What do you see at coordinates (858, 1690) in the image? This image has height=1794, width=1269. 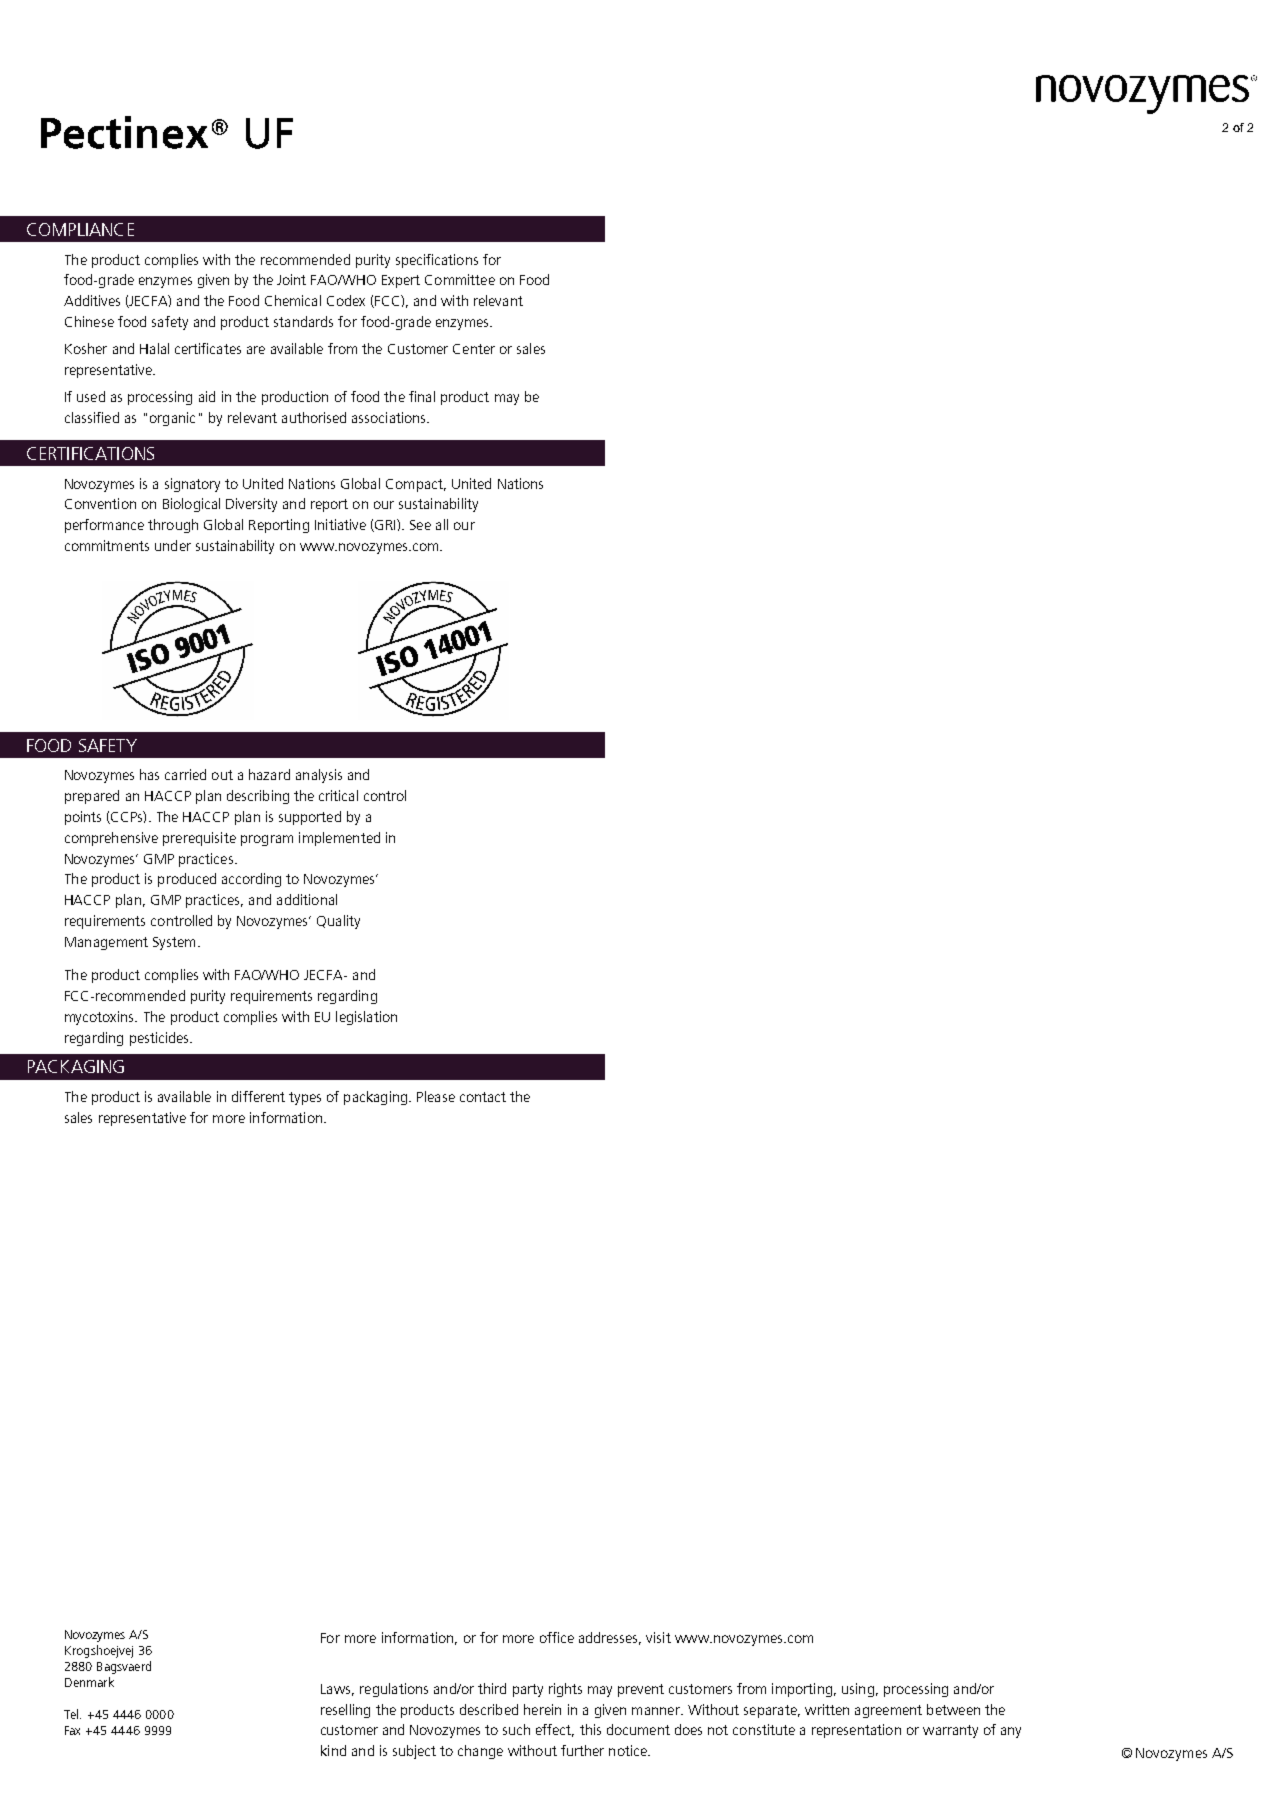 I see `using` at bounding box center [858, 1690].
